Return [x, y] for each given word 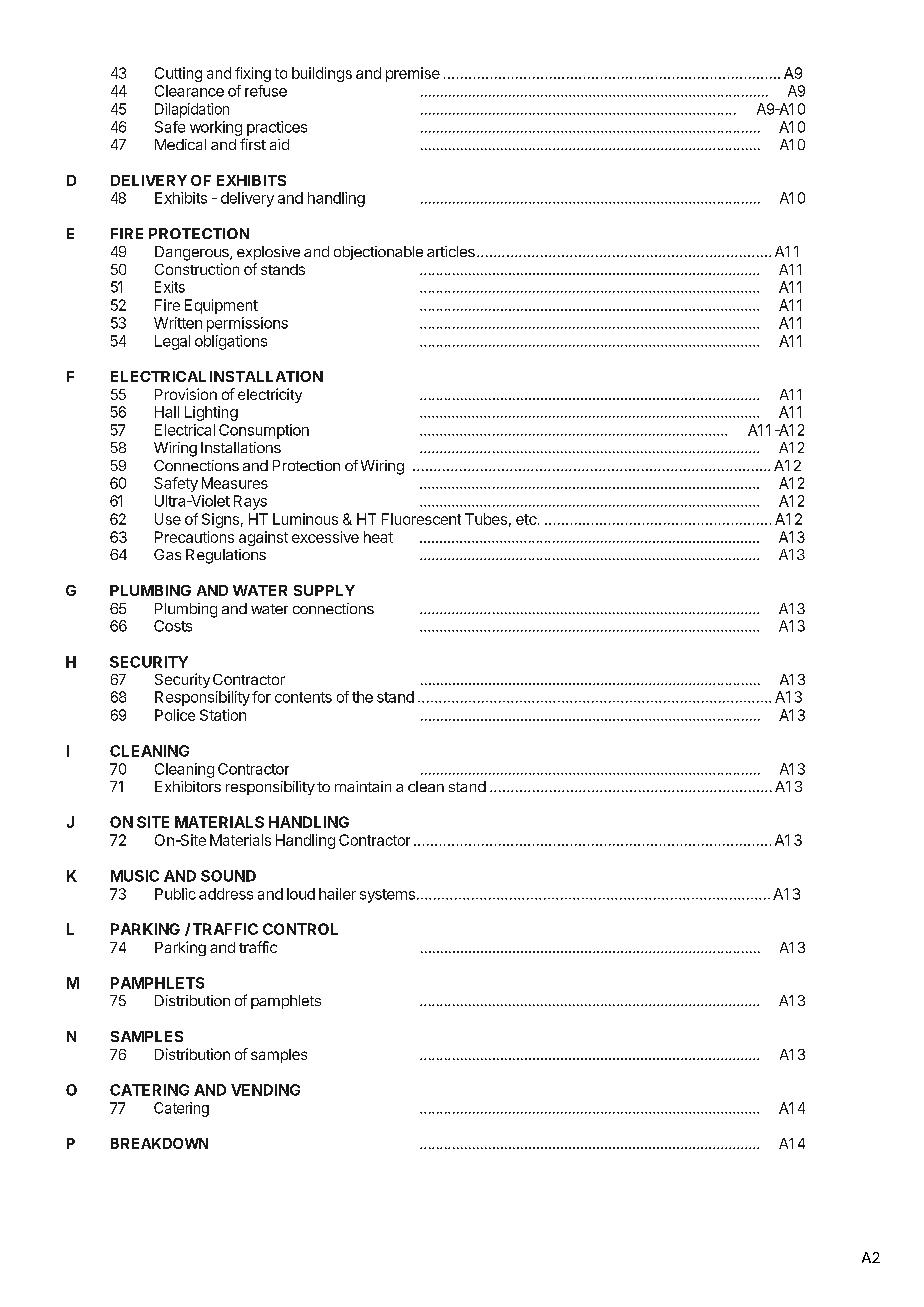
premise [413, 74]
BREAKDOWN [159, 1143]
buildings [322, 74]
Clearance [189, 91]
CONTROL [300, 929]
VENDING [265, 1090]
